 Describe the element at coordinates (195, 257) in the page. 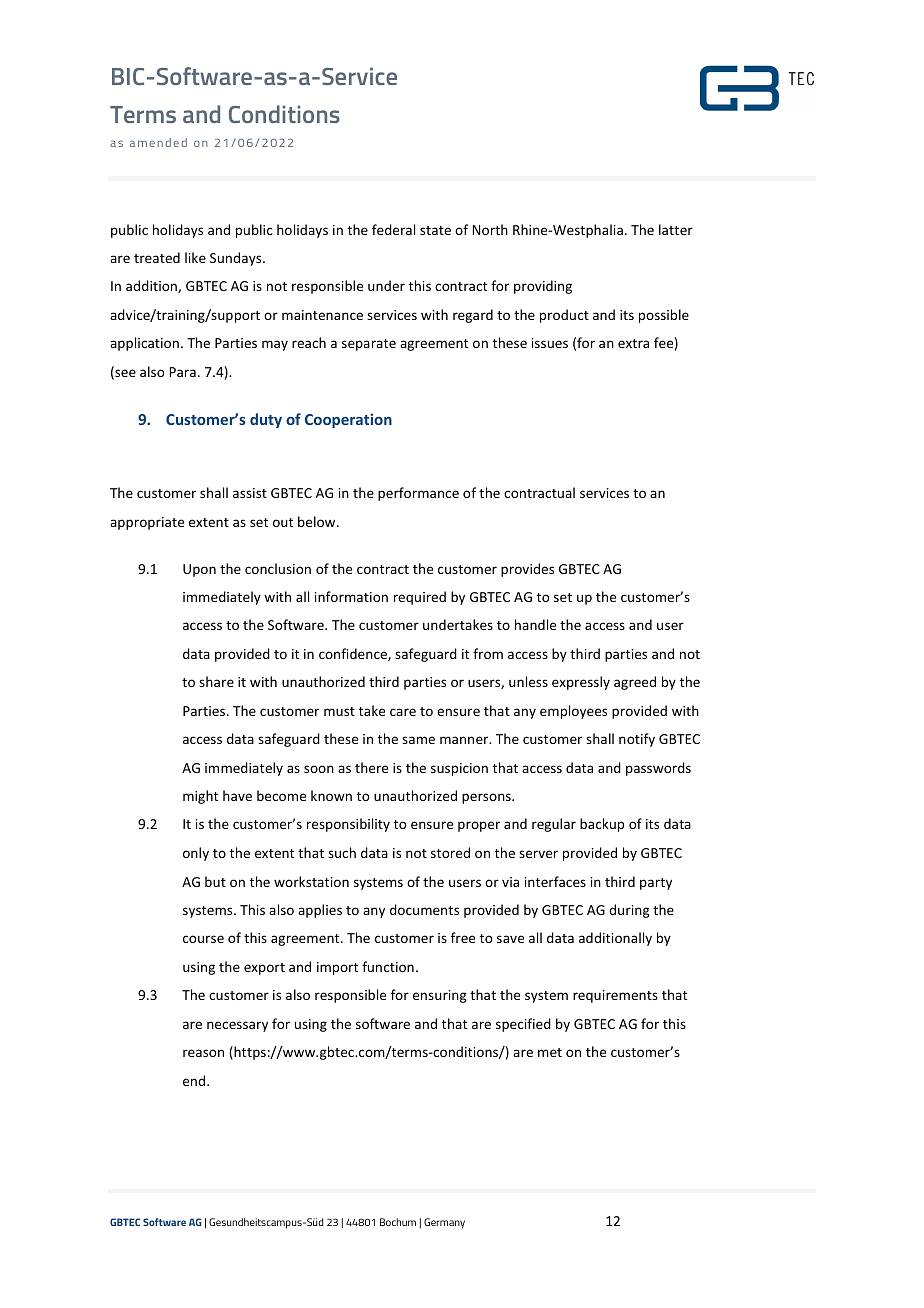

I see `like` at that location.
